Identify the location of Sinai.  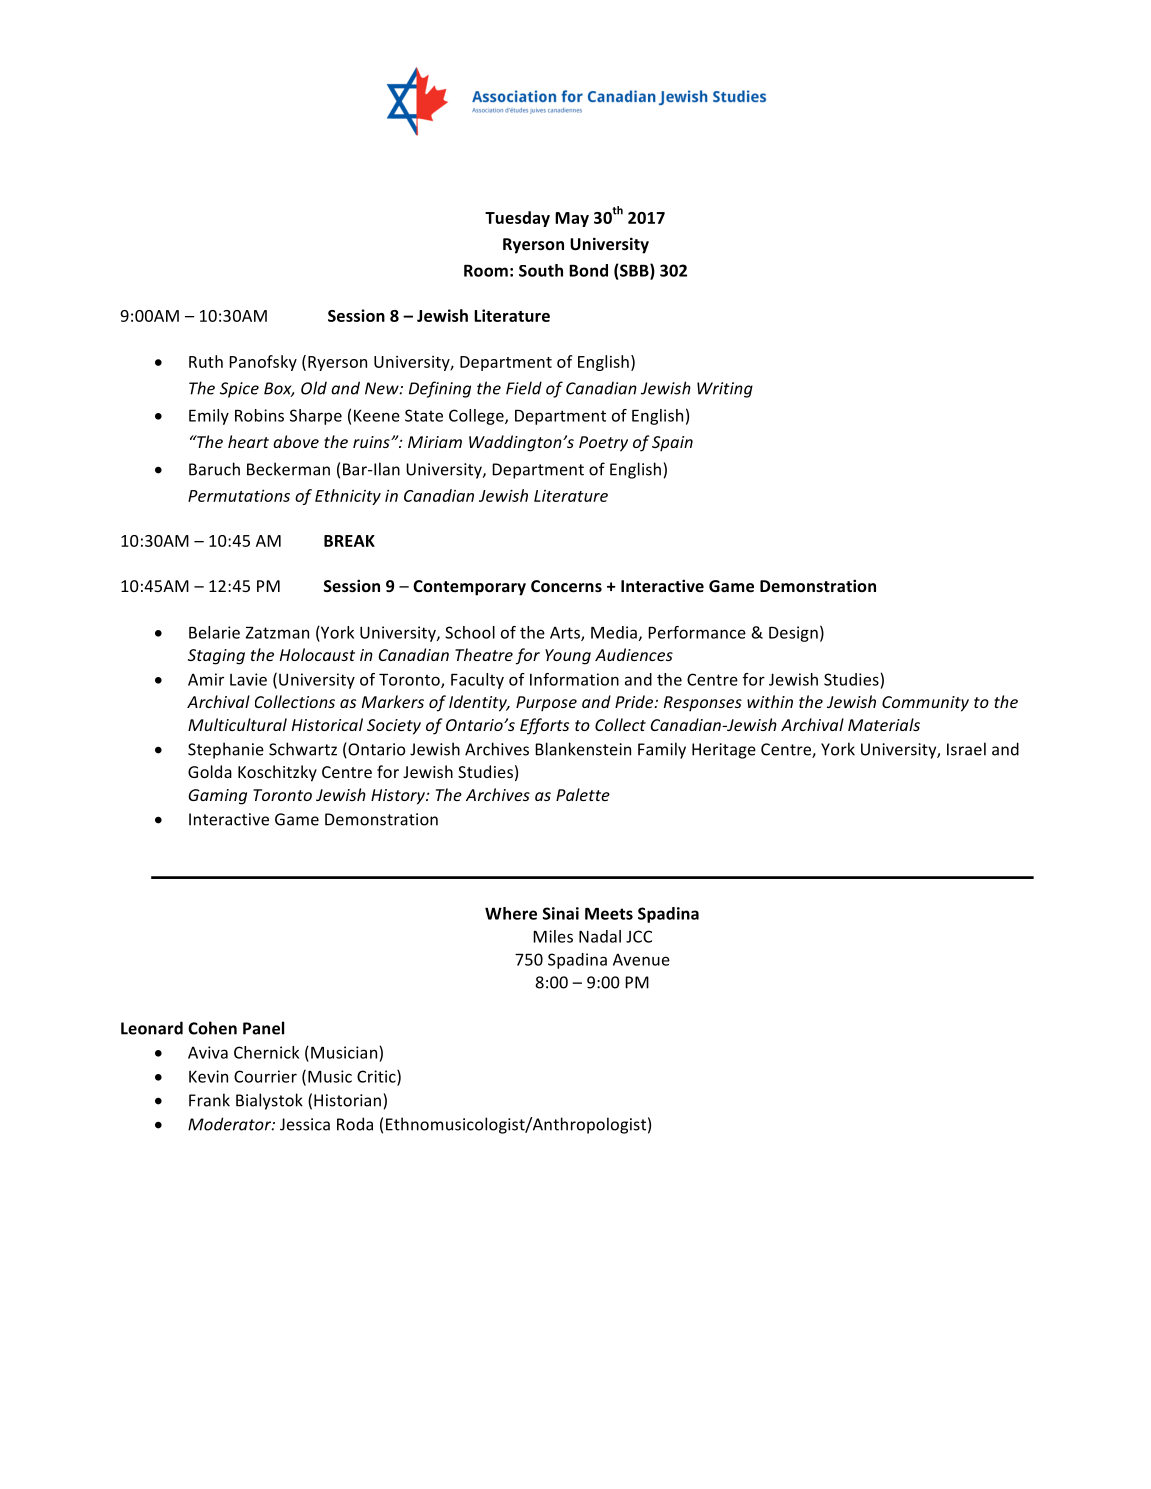
(561, 913).
